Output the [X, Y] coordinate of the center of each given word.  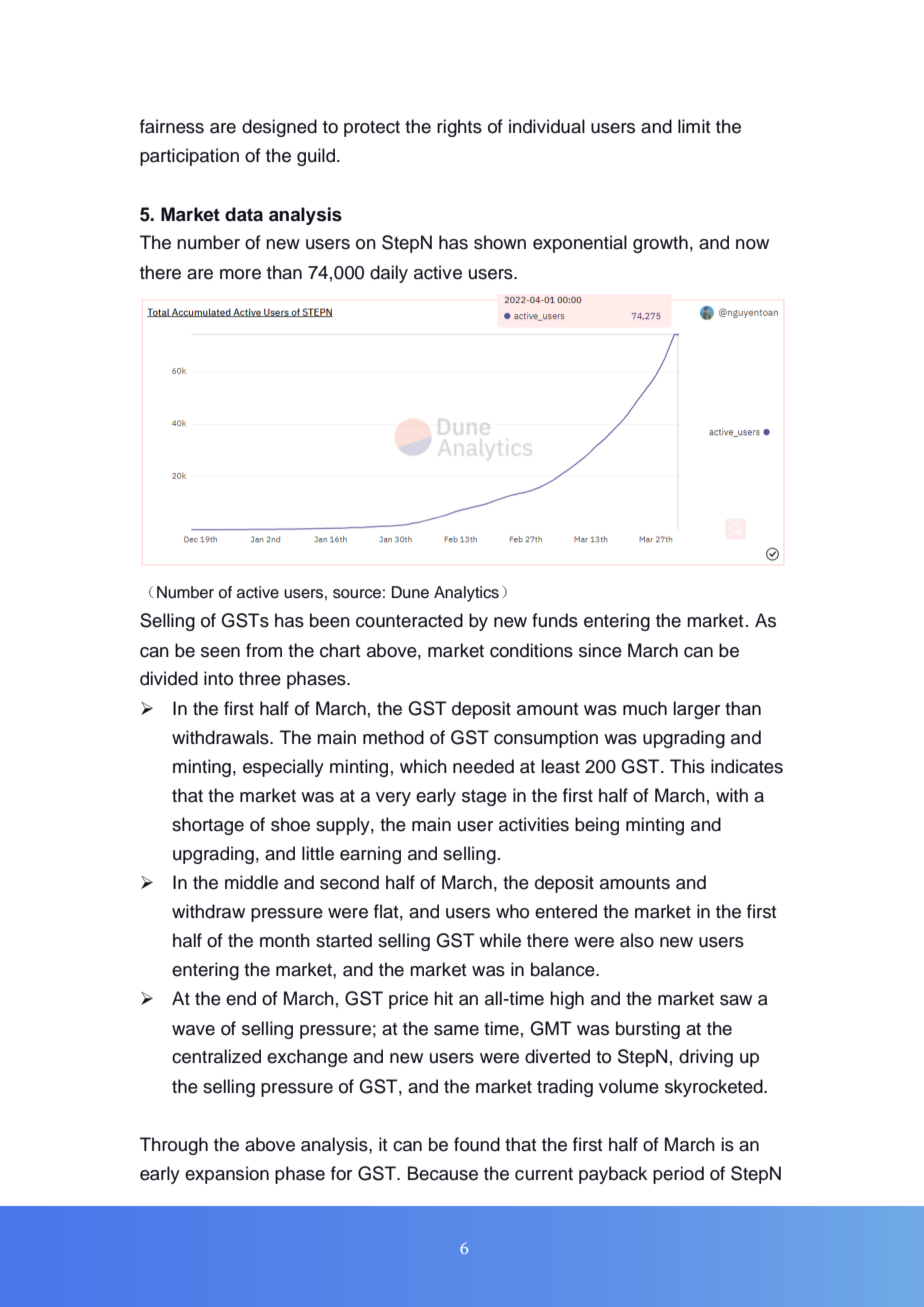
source [357, 594]
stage [484, 798]
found [477, 1144]
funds [555, 620]
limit [694, 126]
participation [189, 157]
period [678, 1175]
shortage [208, 826]
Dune [410, 592]
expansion [227, 1175]
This [687, 766]
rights [459, 128]
